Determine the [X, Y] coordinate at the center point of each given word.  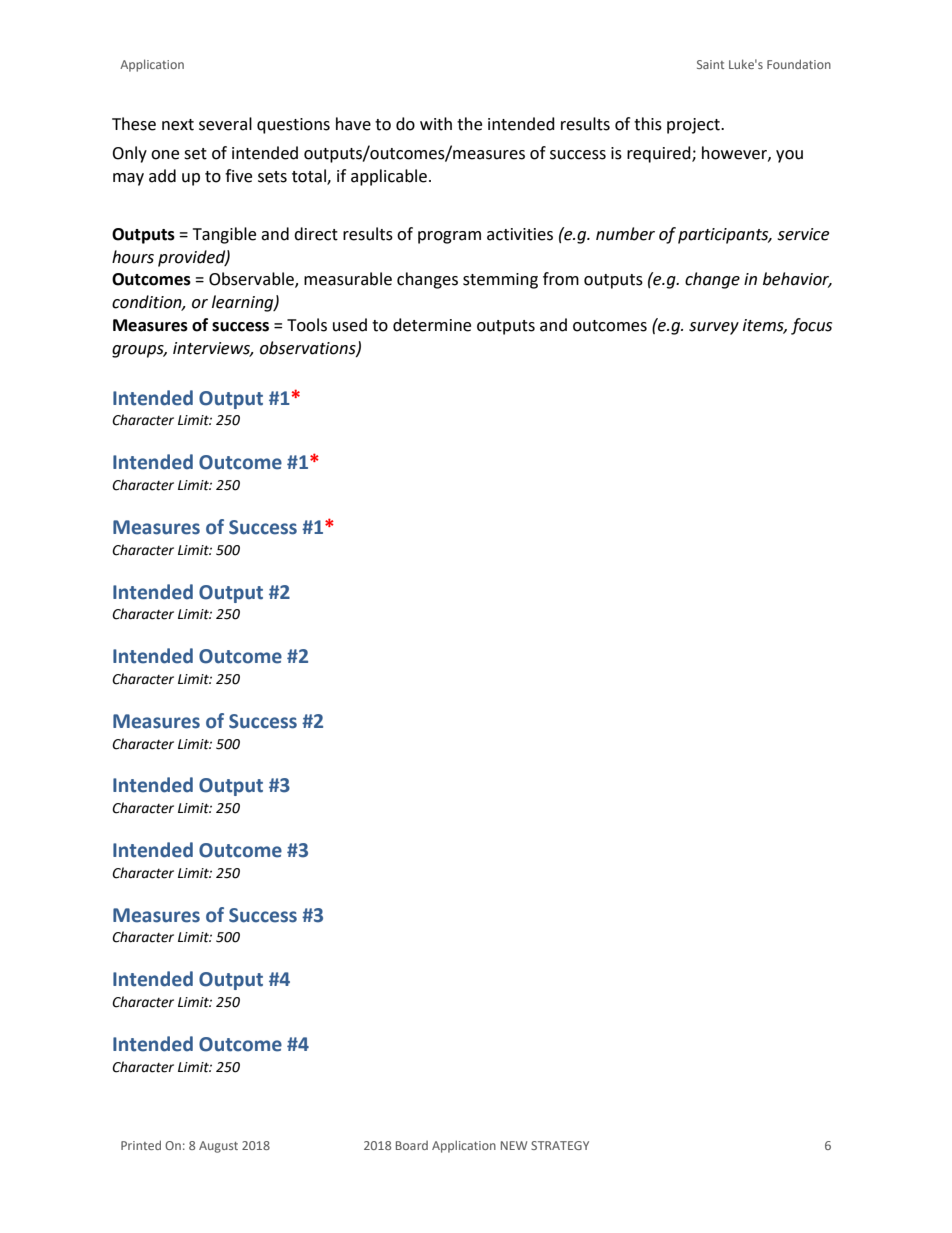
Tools [307, 325]
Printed [141, 1145]
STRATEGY [560, 1145]
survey [714, 328]
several [225, 124]
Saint [710, 64]
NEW [514, 1145]
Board [412, 1145]
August [218, 1147]
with [436, 124]
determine [432, 325]
